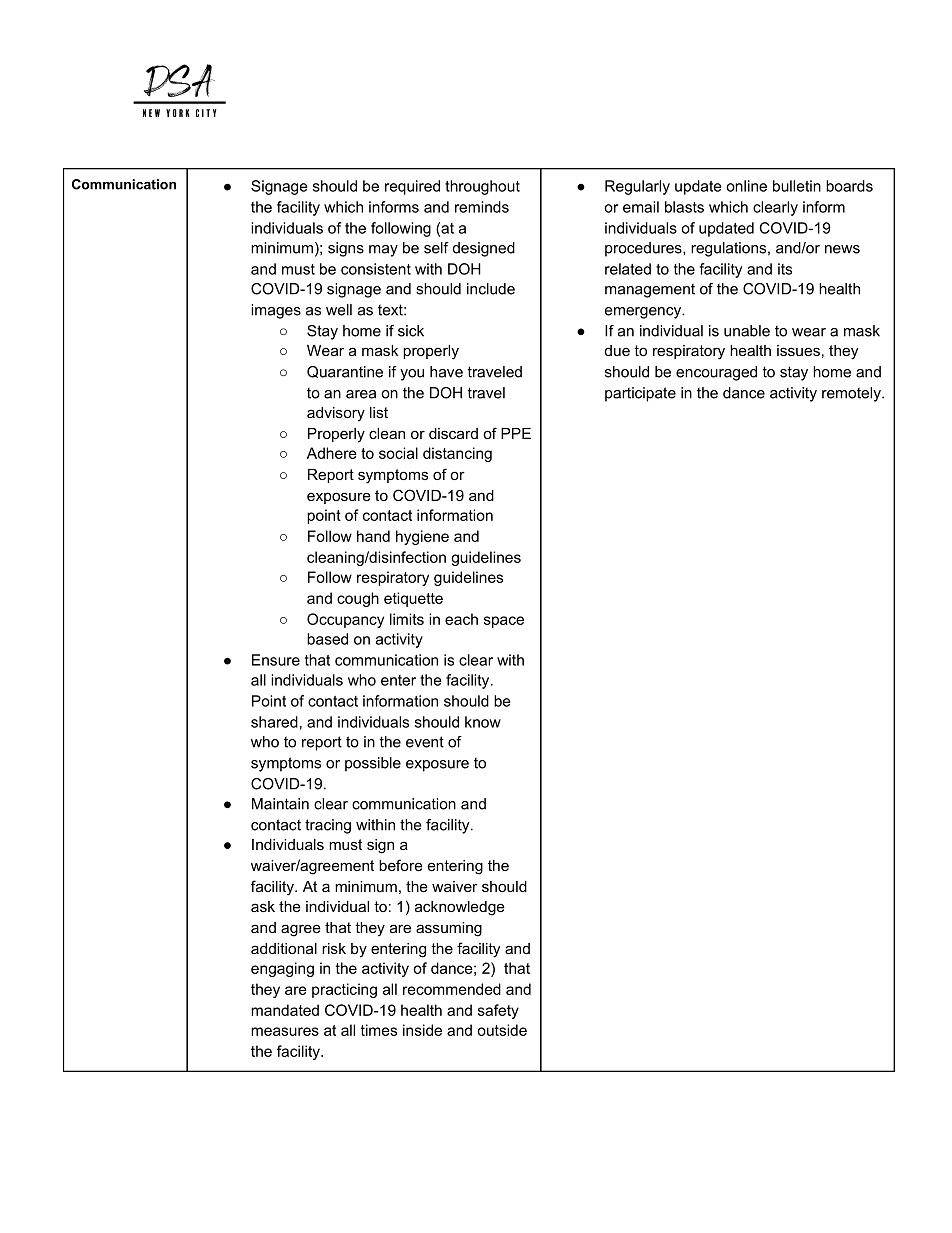 The image size is (952, 1233). Describe the element at coordinates (797, 186) in the screenshot. I see `bulletin` at that location.
